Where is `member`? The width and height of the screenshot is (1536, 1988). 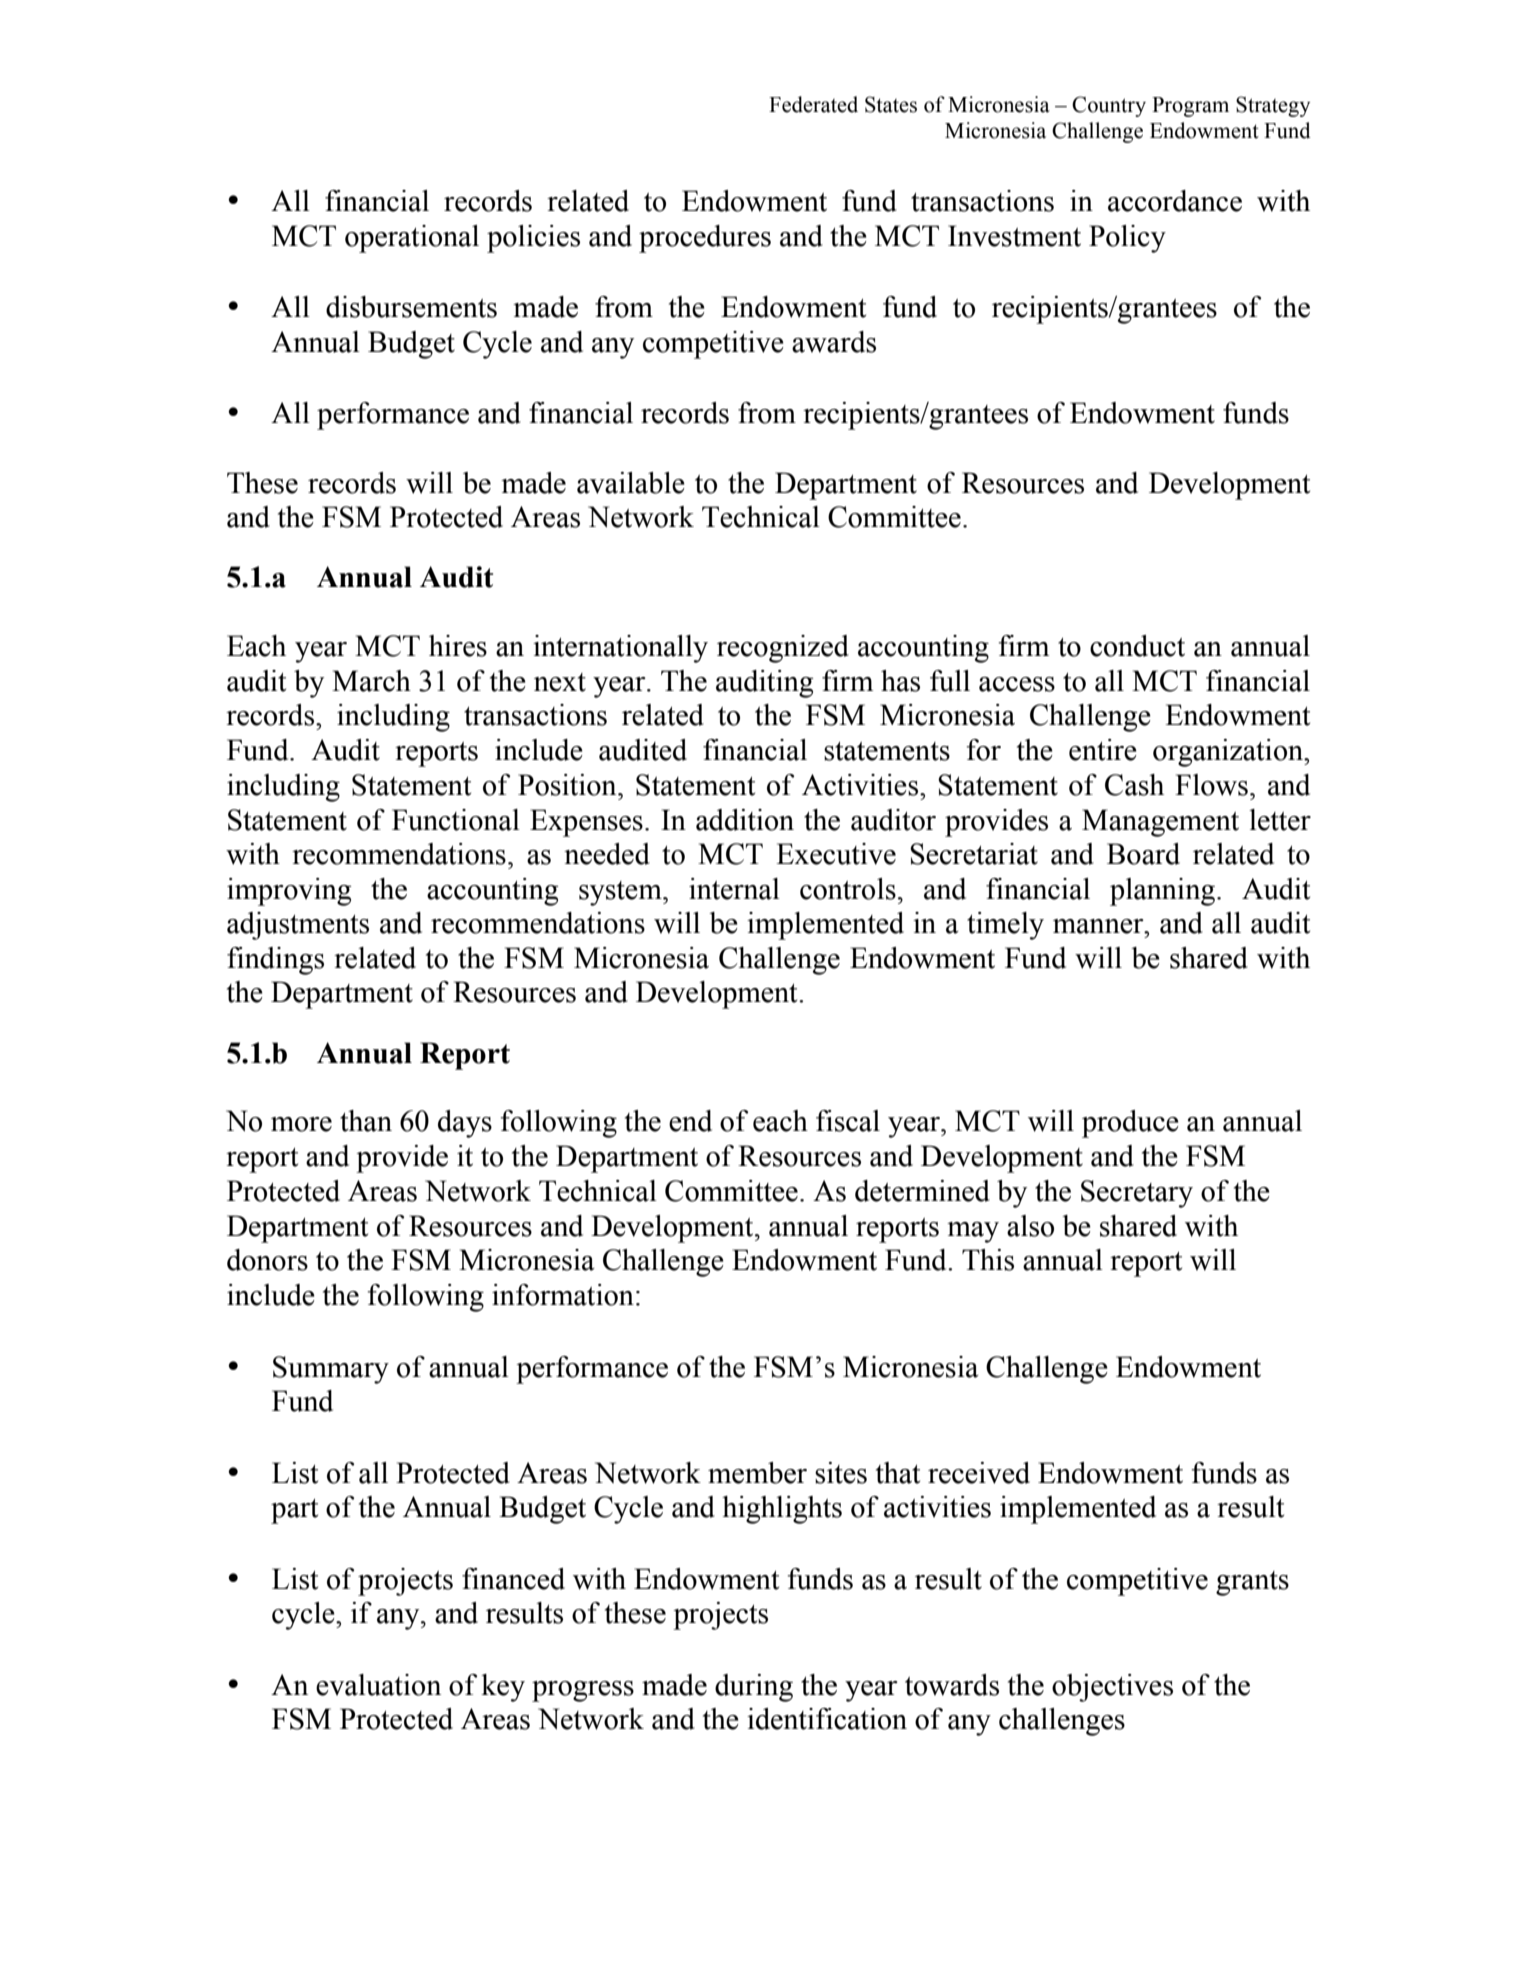 member is located at coordinates (757, 1473).
